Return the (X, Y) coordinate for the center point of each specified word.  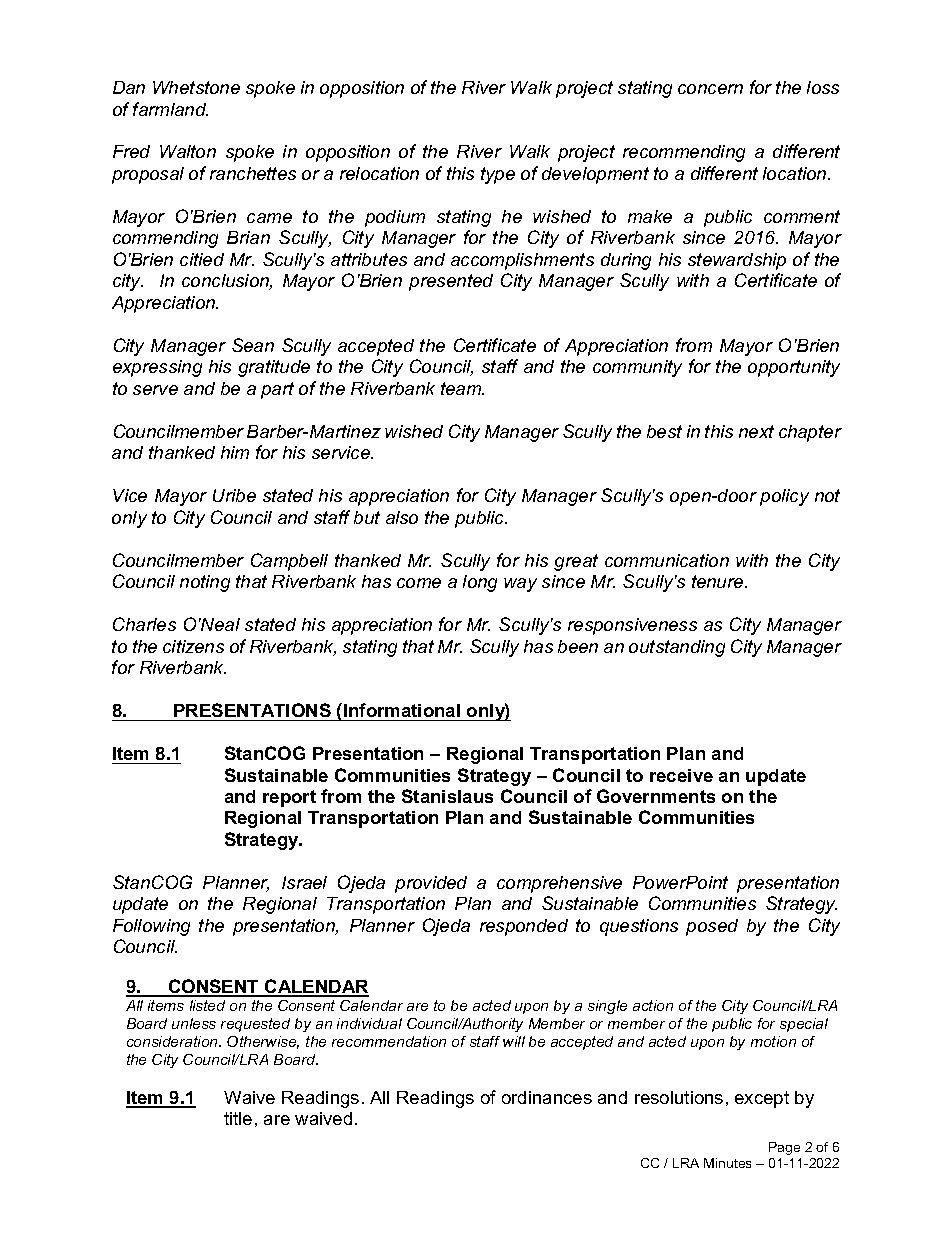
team (462, 388)
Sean (253, 345)
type (498, 175)
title (238, 1118)
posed (712, 927)
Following (151, 927)
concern (710, 89)
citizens (193, 646)
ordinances (547, 1097)
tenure (719, 581)
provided (431, 884)
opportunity (794, 368)
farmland (170, 109)
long (480, 583)
